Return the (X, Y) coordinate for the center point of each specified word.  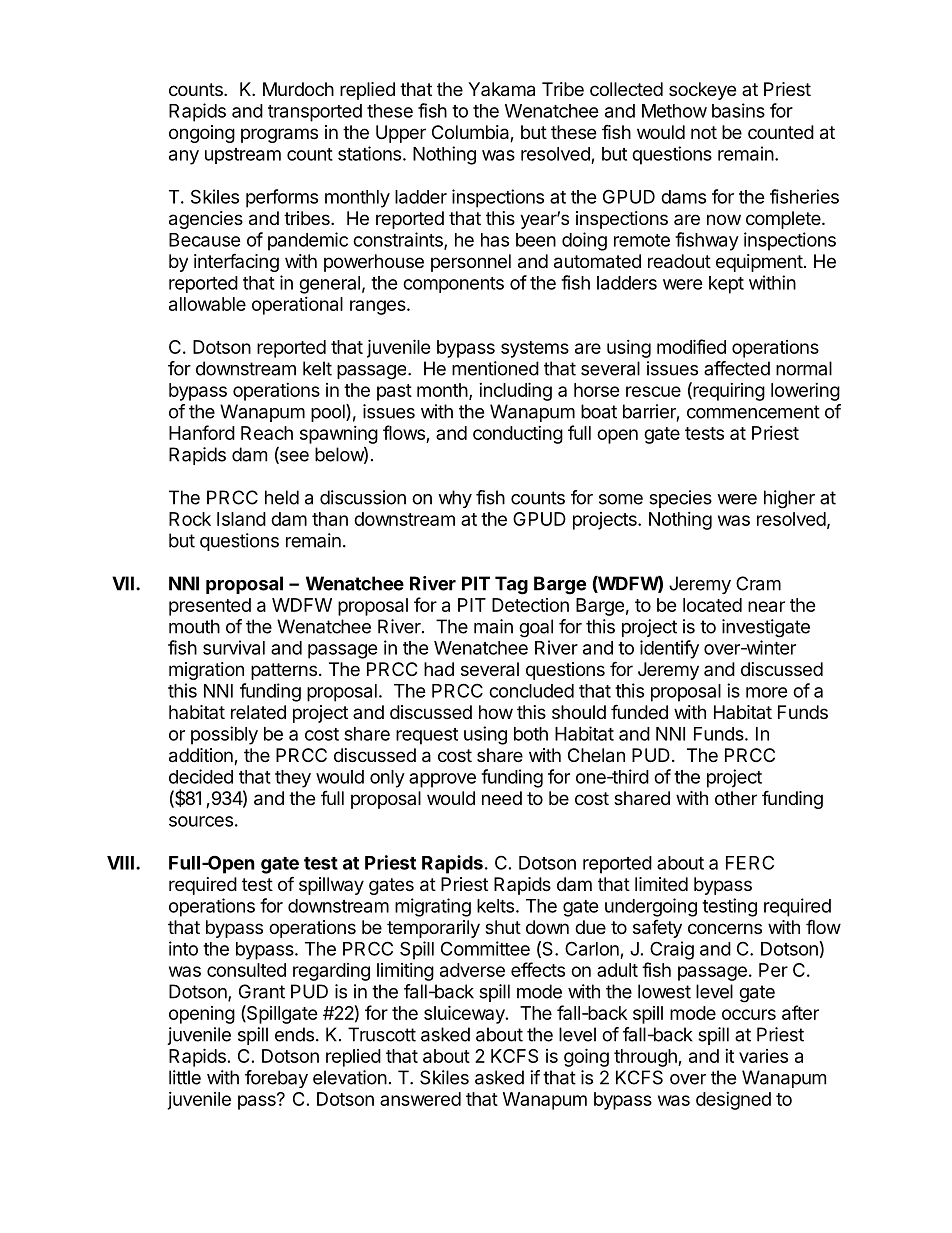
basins (738, 110)
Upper (401, 134)
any (184, 157)
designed (733, 1101)
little (185, 1077)
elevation (350, 1077)
